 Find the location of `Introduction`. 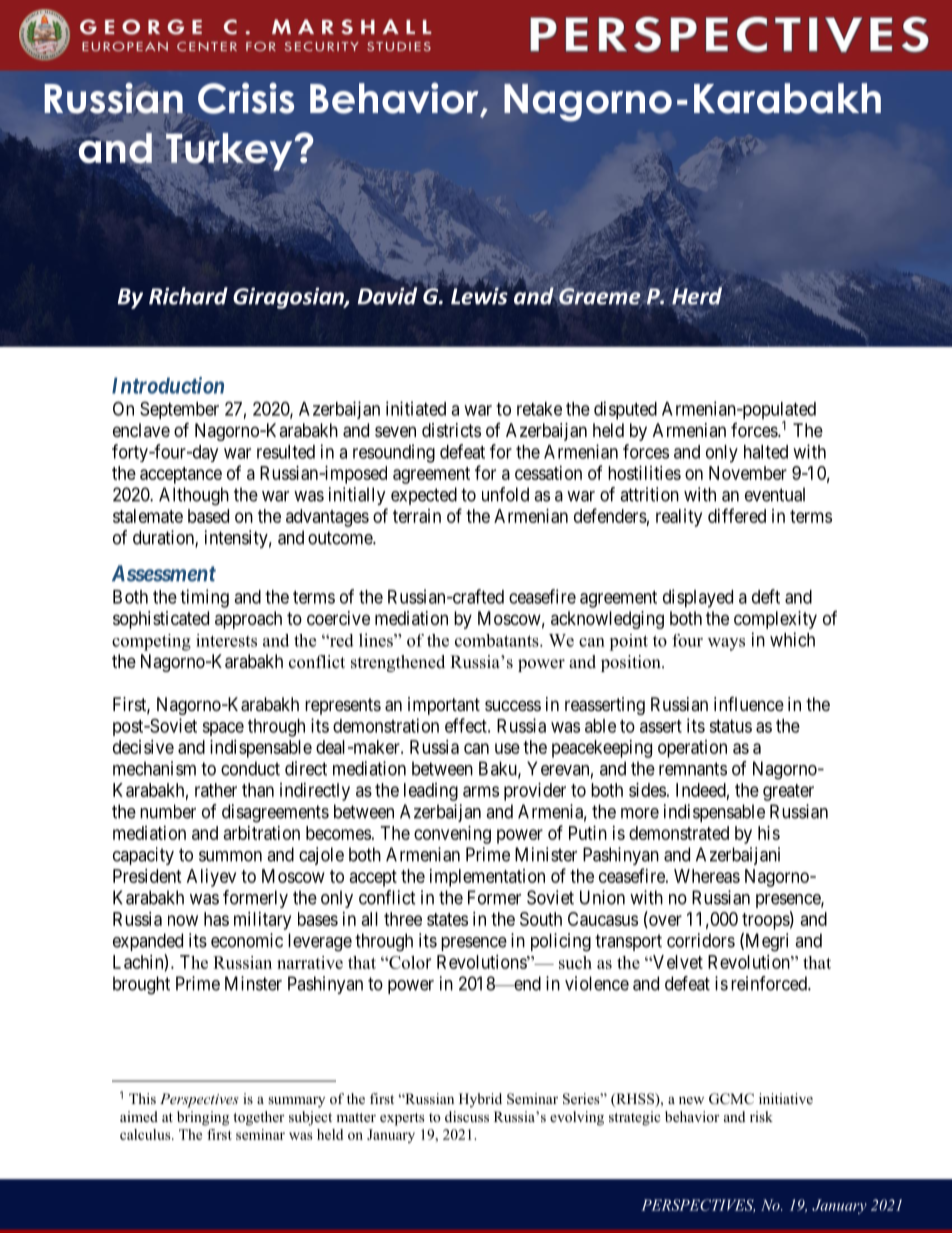

Introduction is located at coordinates (168, 385).
